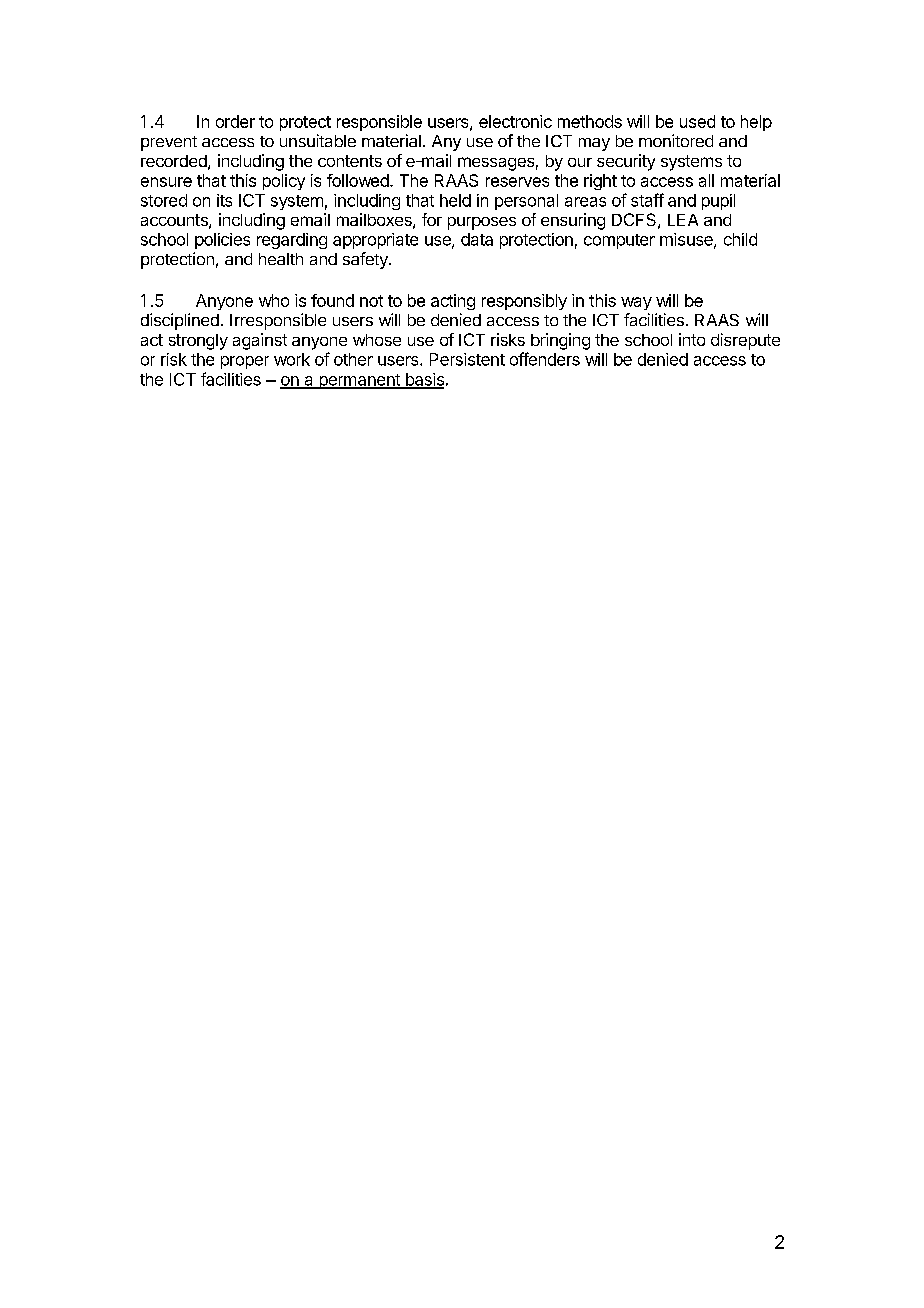 Image resolution: width=924 pixels, height=1308 pixels. What do you see at coordinates (453, 302) in the screenshot?
I see `acting` at bounding box center [453, 302].
